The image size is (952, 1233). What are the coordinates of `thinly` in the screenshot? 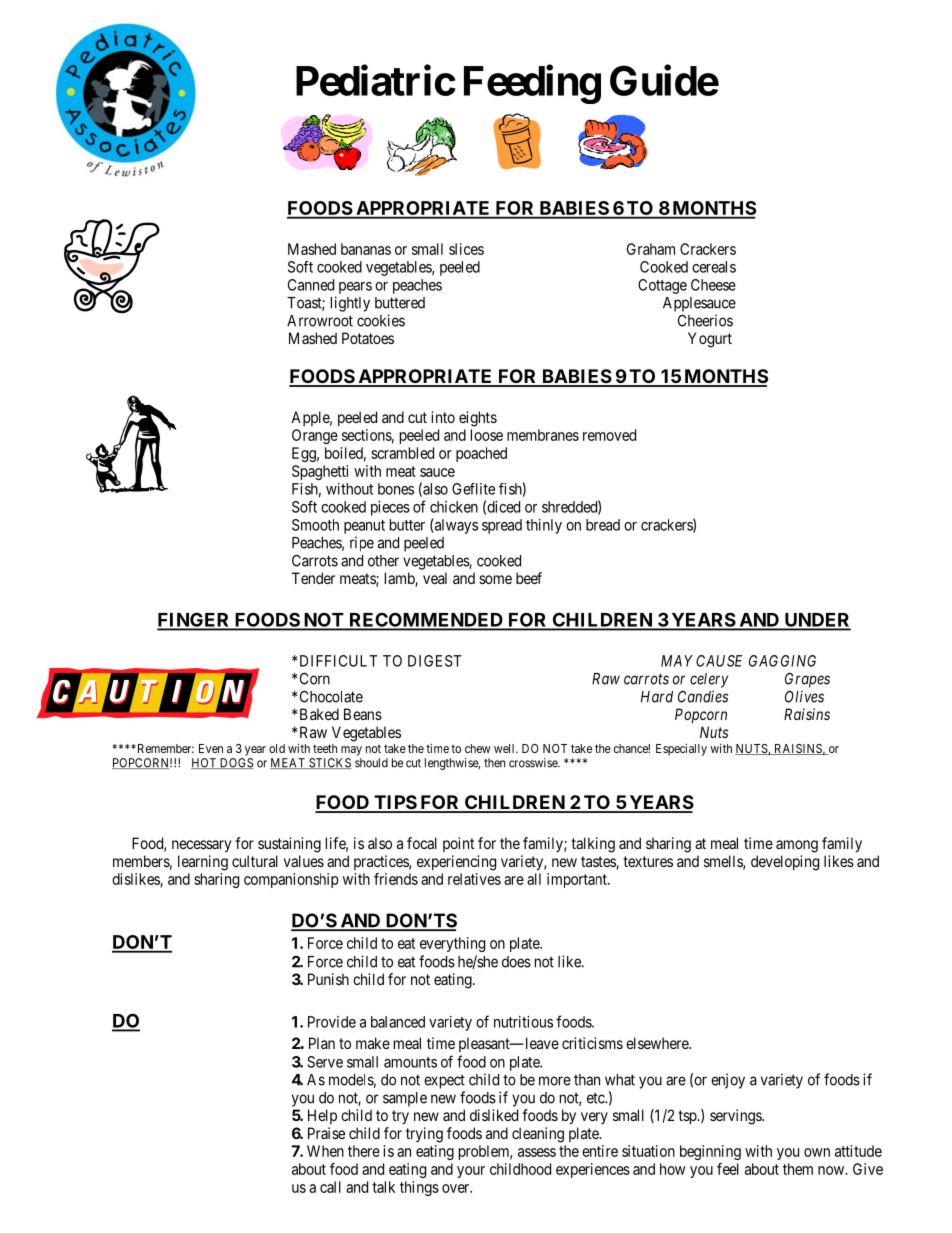 It's located at (544, 526).
